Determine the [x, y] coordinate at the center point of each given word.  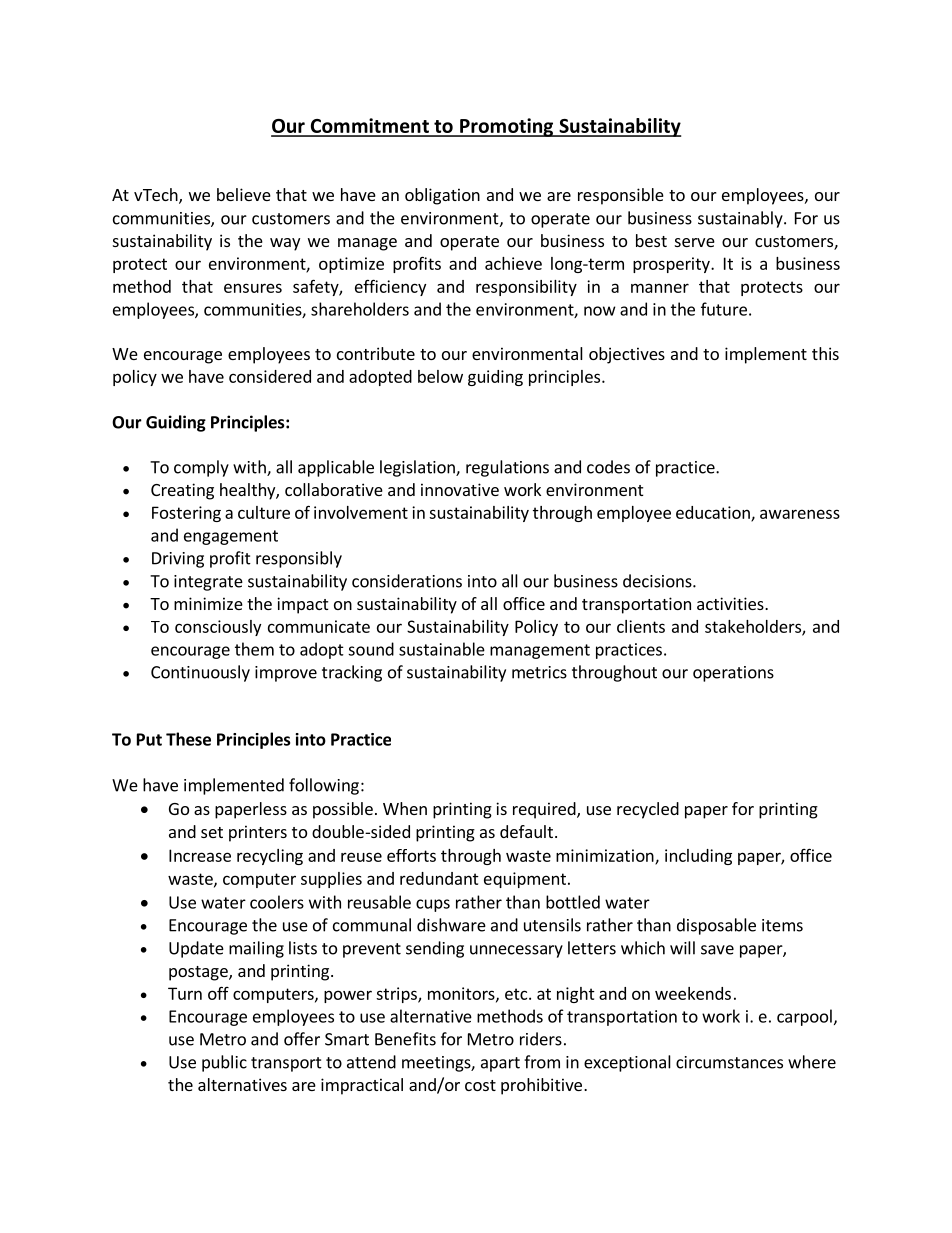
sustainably [741, 219]
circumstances [729, 1062]
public [224, 1063]
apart [500, 1064]
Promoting [507, 127]
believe [244, 194]
